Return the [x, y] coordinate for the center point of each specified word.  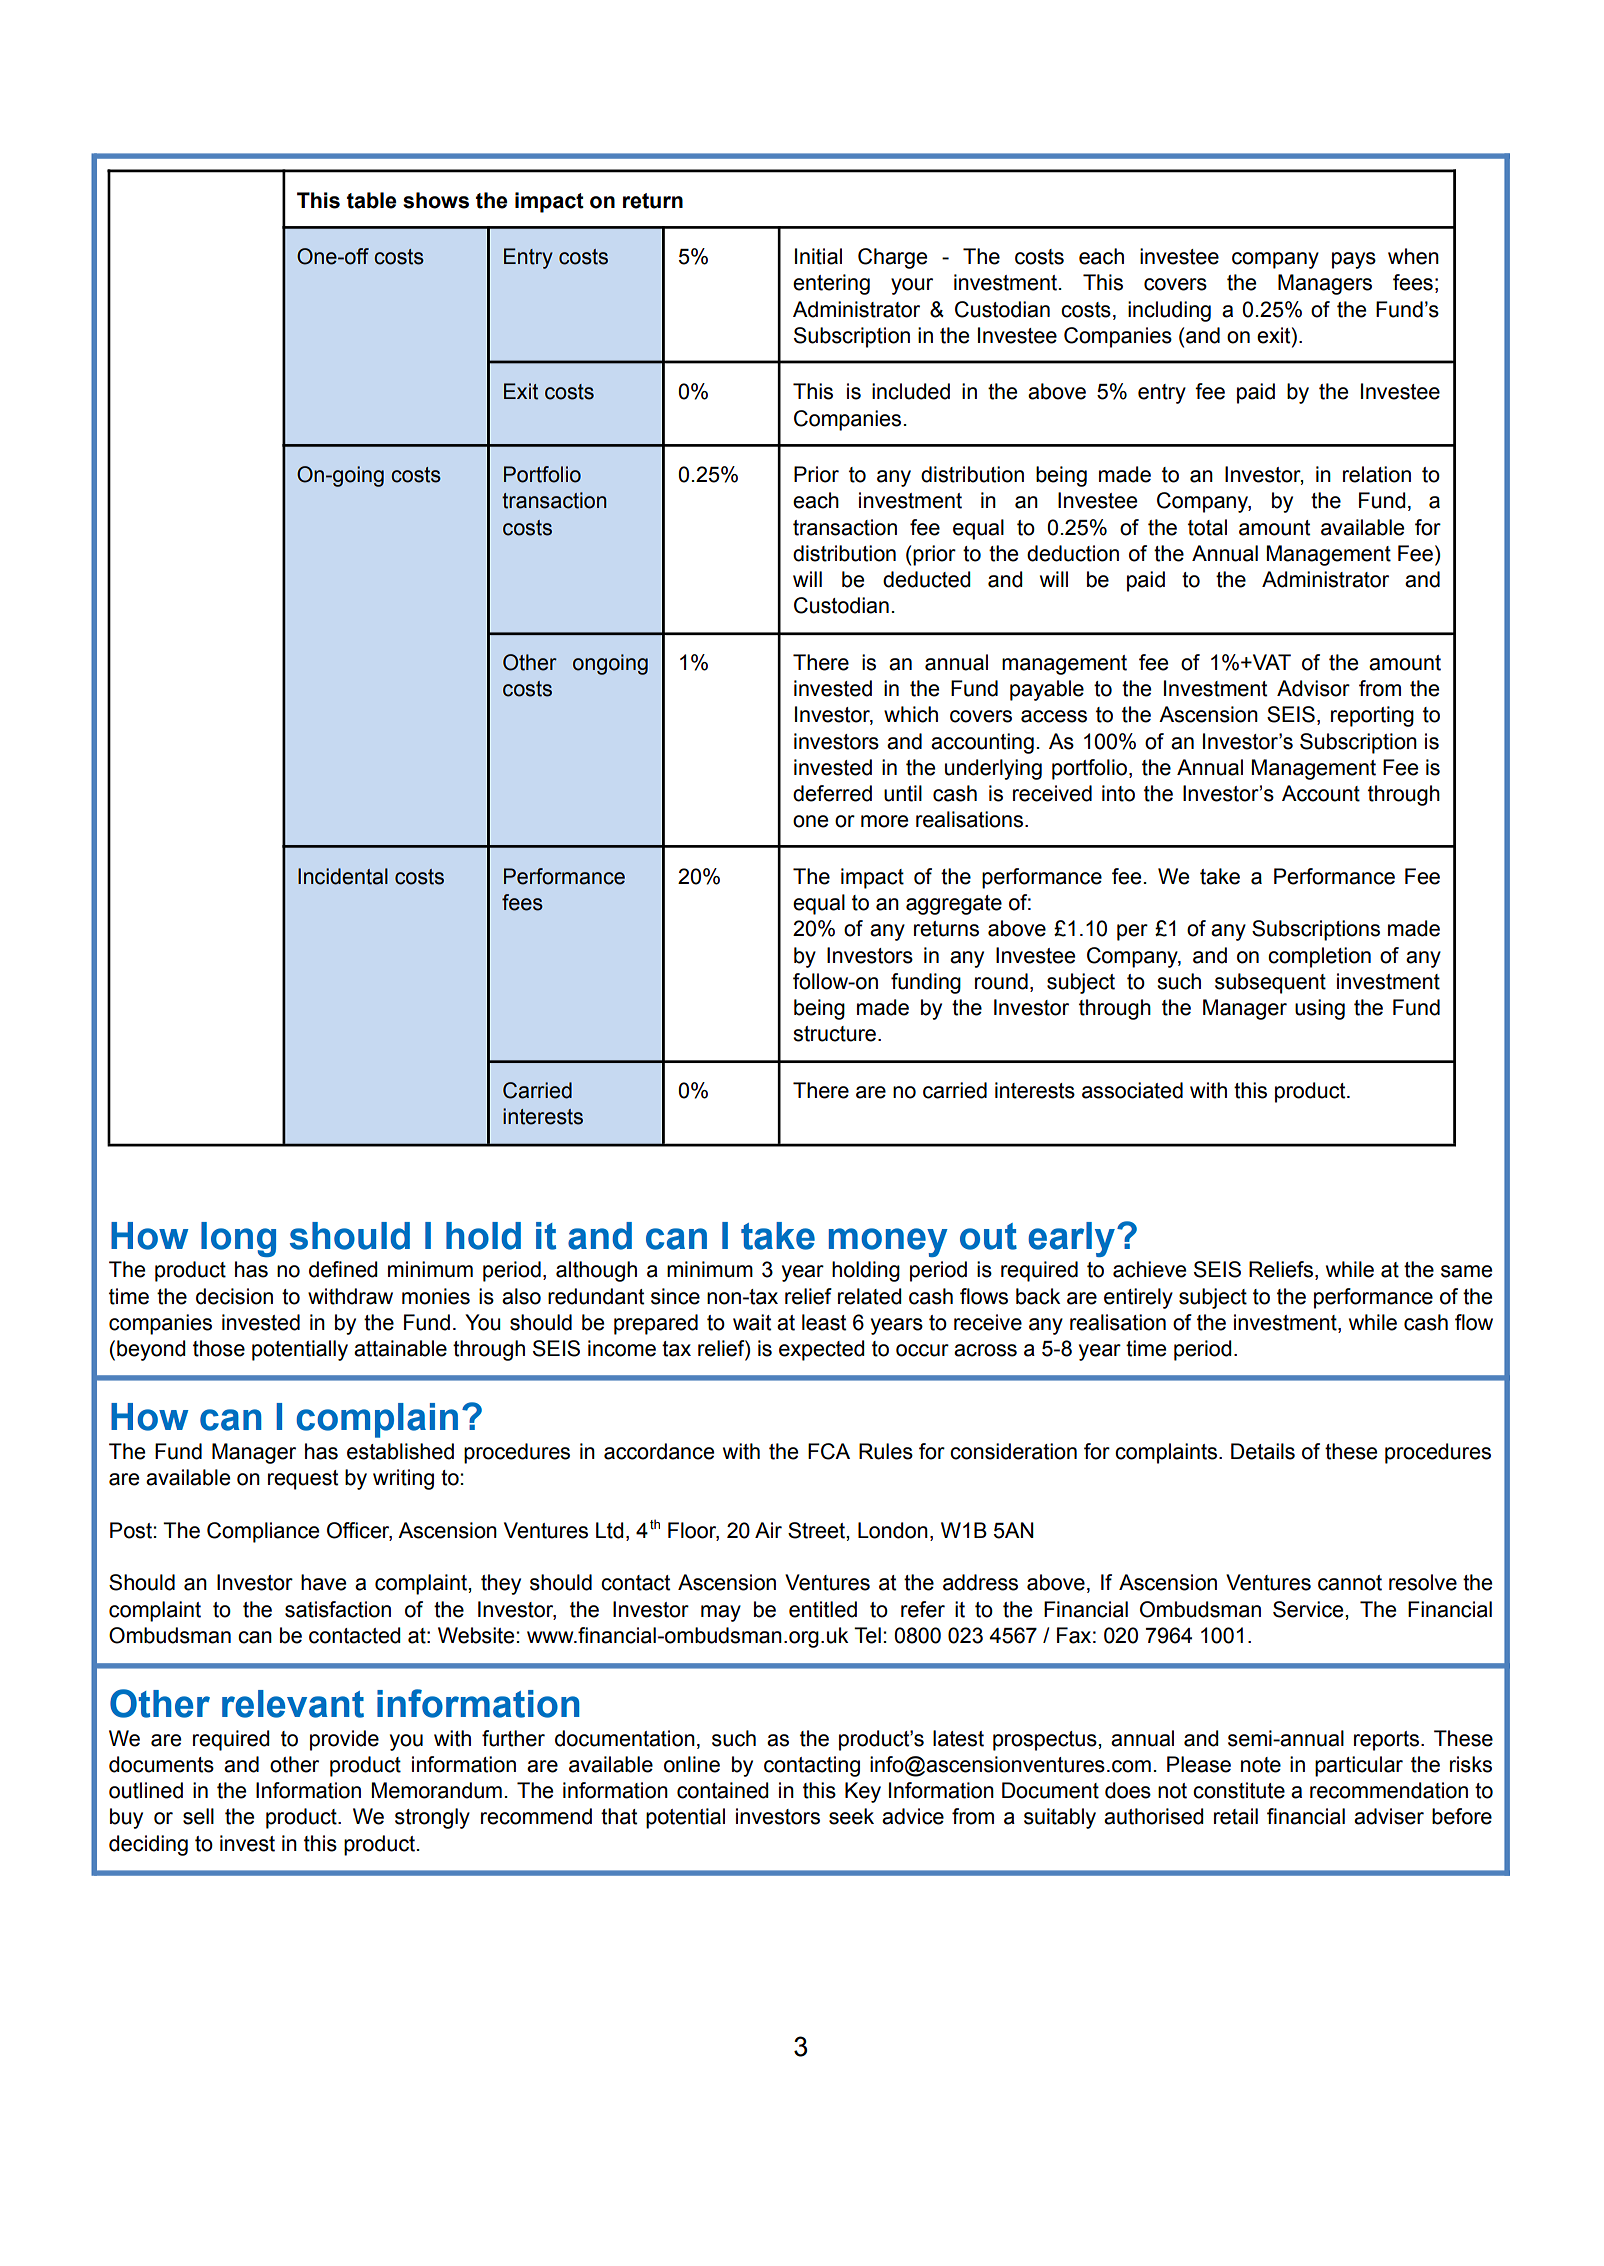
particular [1359, 1766]
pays [1354, 260]
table [372, 200]
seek [851, 1816]
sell [198, 1816]
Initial [818, 256]
